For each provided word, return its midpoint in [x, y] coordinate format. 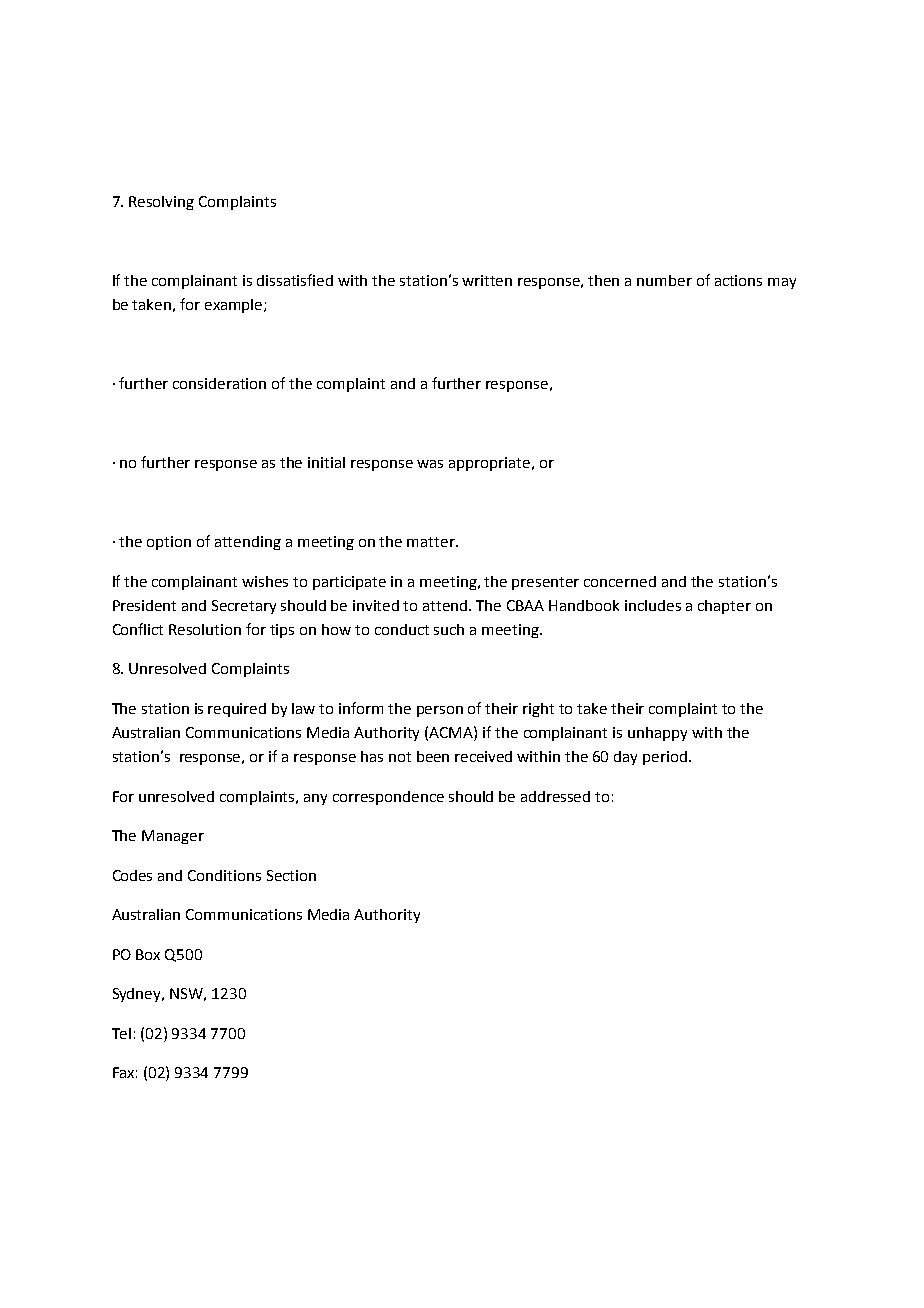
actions [738, 280]
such [449, 629]
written [487, 280]
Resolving [161, 203]
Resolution [205, 629]
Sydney [138, 995]
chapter [724, 607]
